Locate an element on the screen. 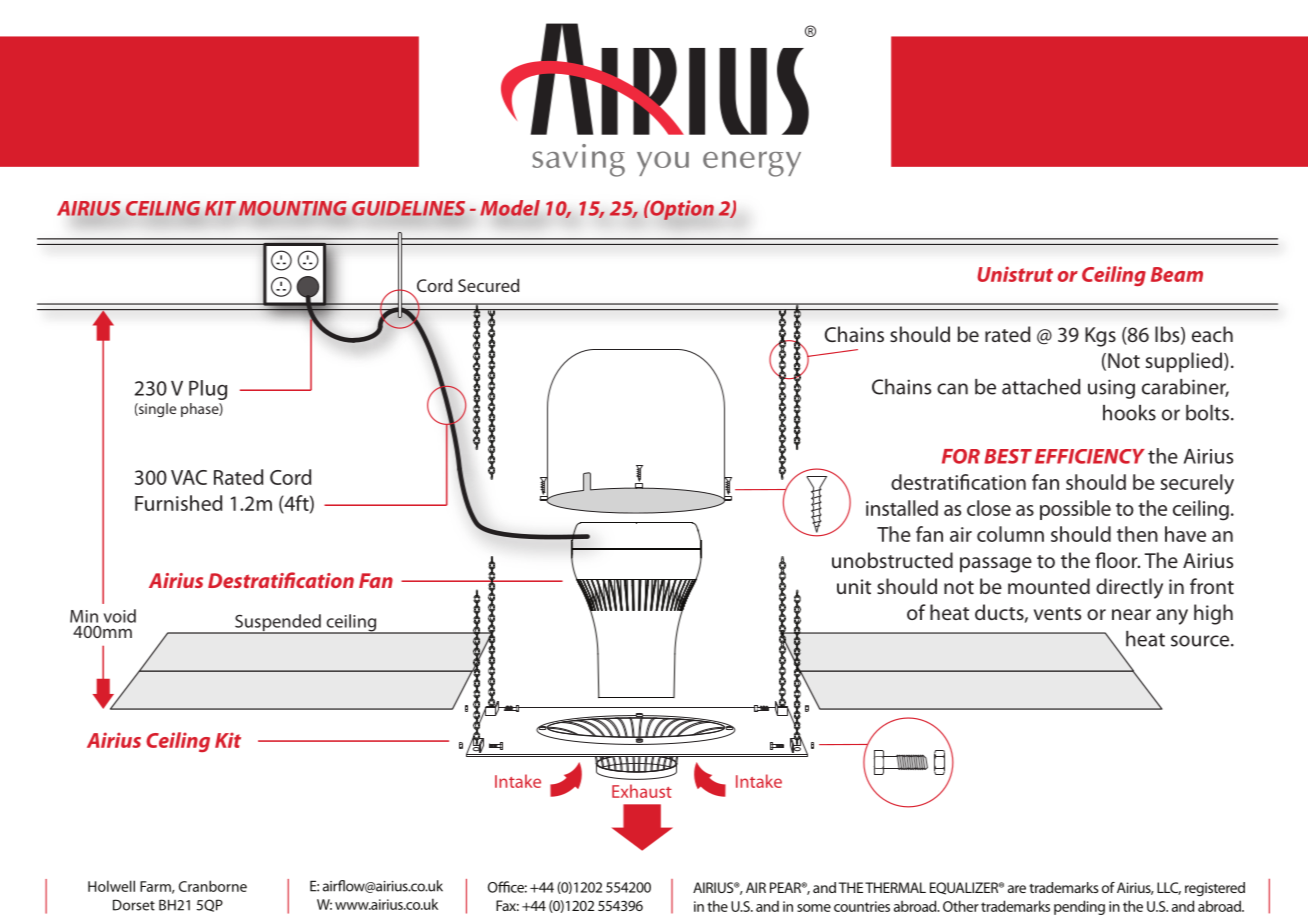 Image resolution: width=1308 pixels, height=924 pixels. can is located at coordinates (952, 389).
